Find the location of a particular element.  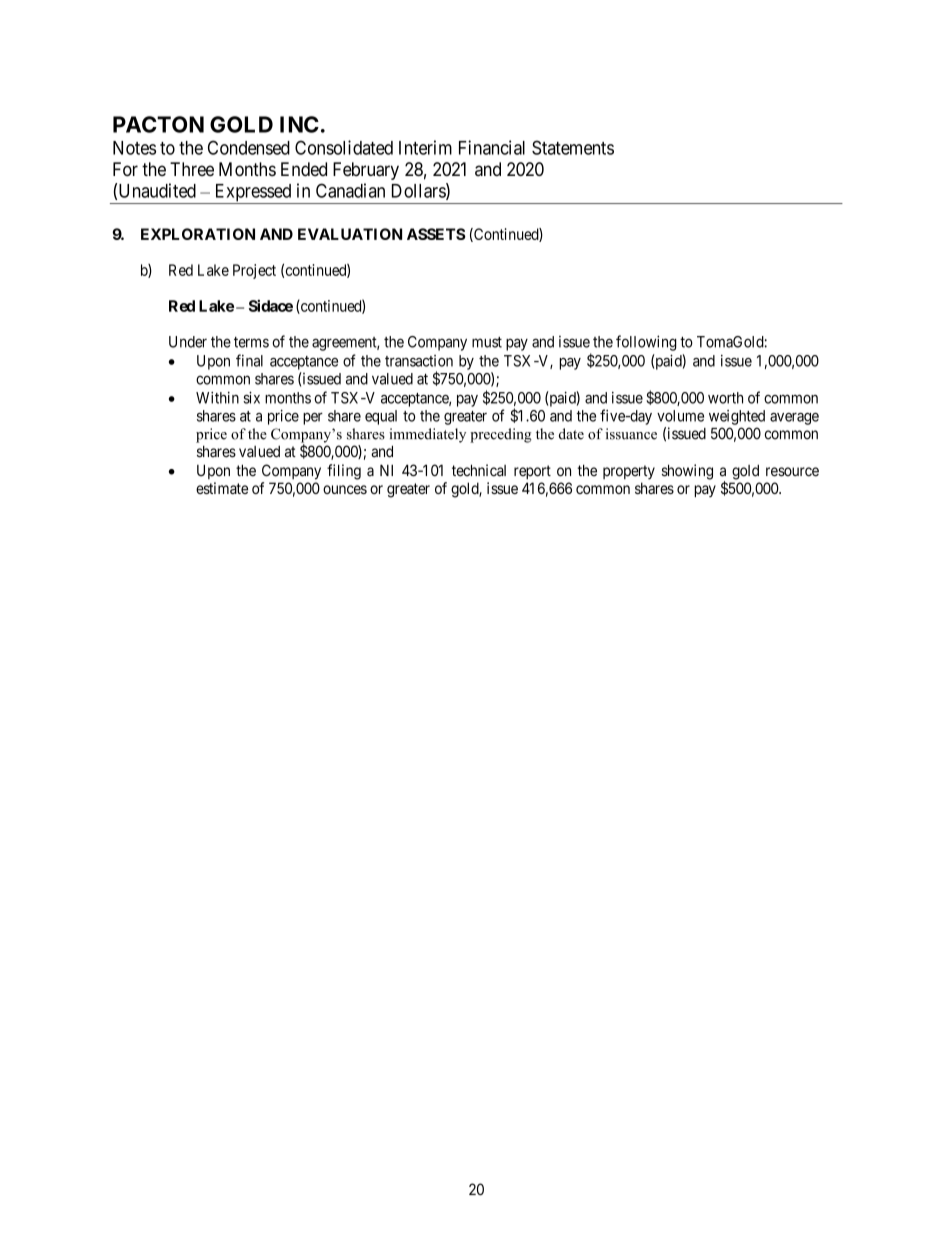

estimate is located at coordinates (222, 488).
